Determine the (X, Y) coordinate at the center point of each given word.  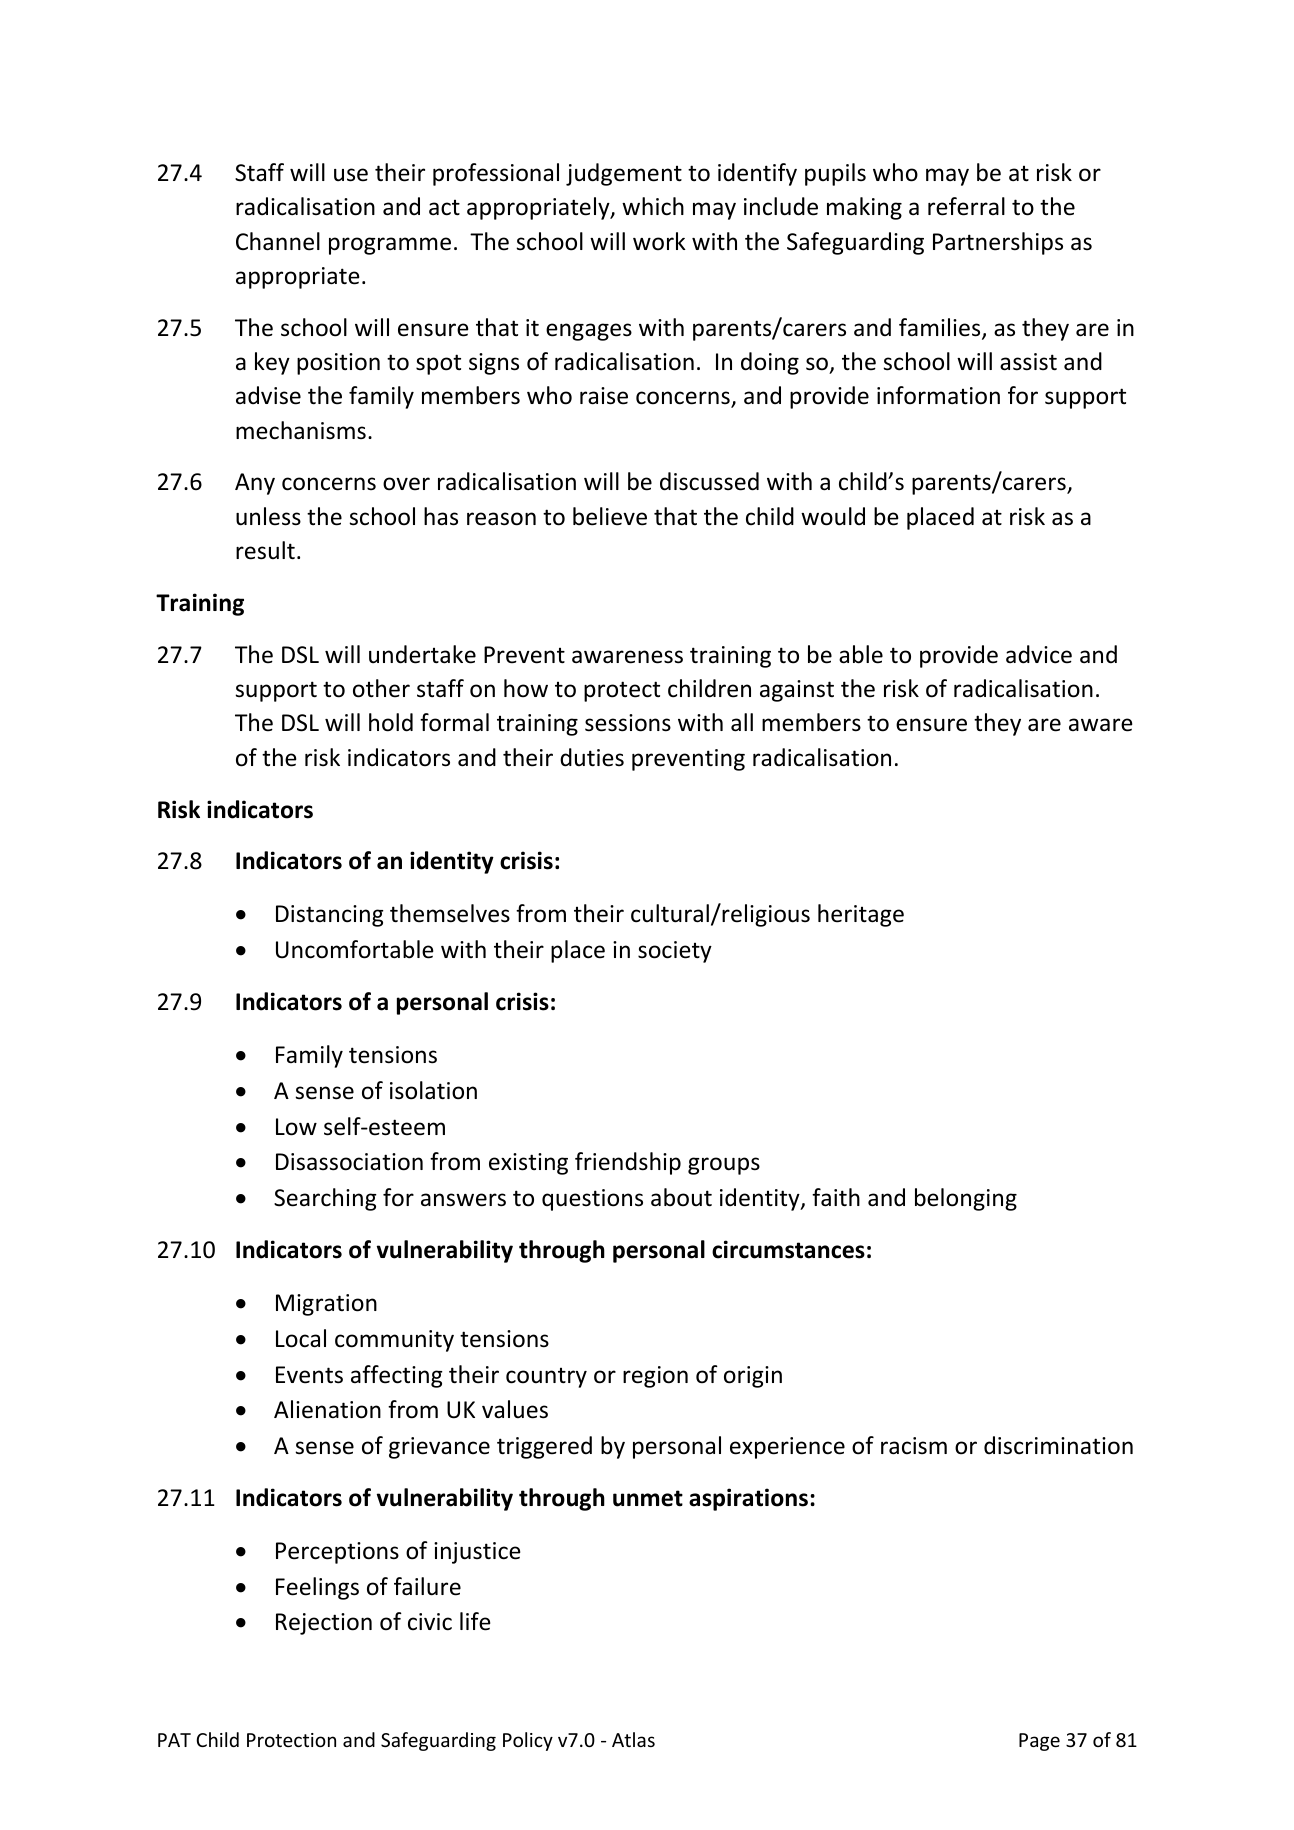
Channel (278, 241)
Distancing (330, 916)
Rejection (324, 1624)
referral (966, 206)
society (675, 952)
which (653, 206)
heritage (861, 915)
